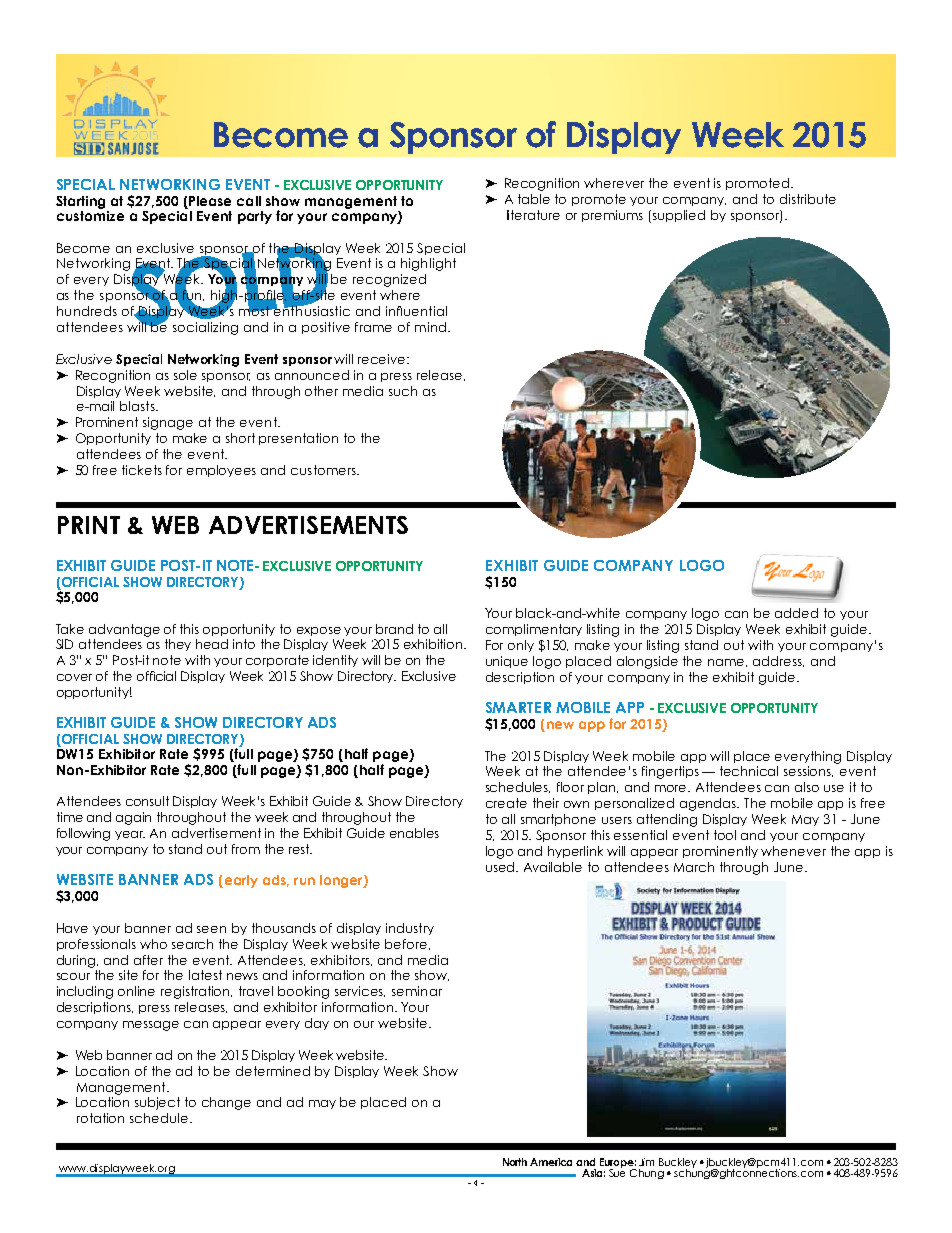 The image size is (952, 1233). Describe the element at coordinates (727, 663) in the screenshot. I see `name` at that location.
